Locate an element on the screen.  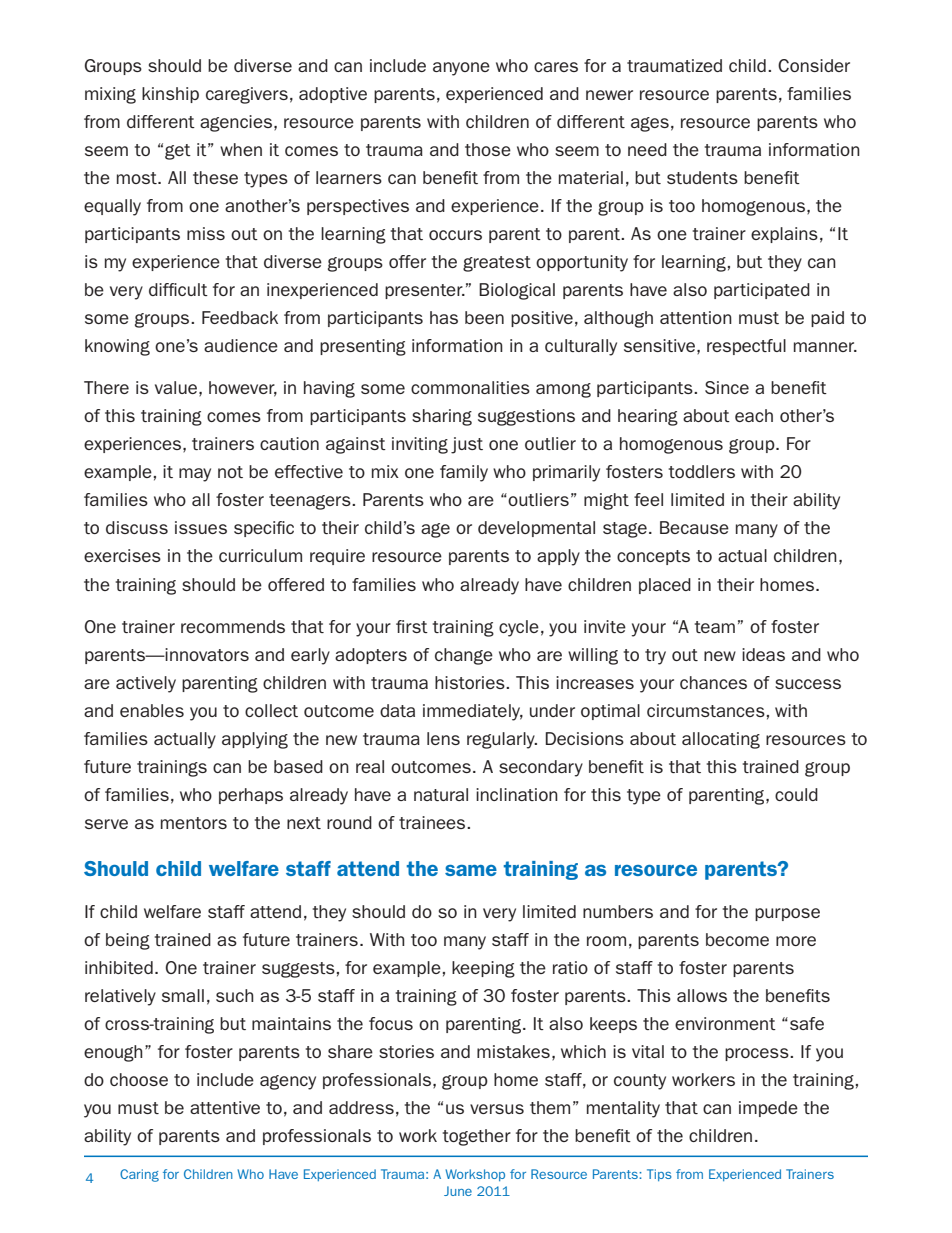
mentors is located at coordinates (194, 823).
